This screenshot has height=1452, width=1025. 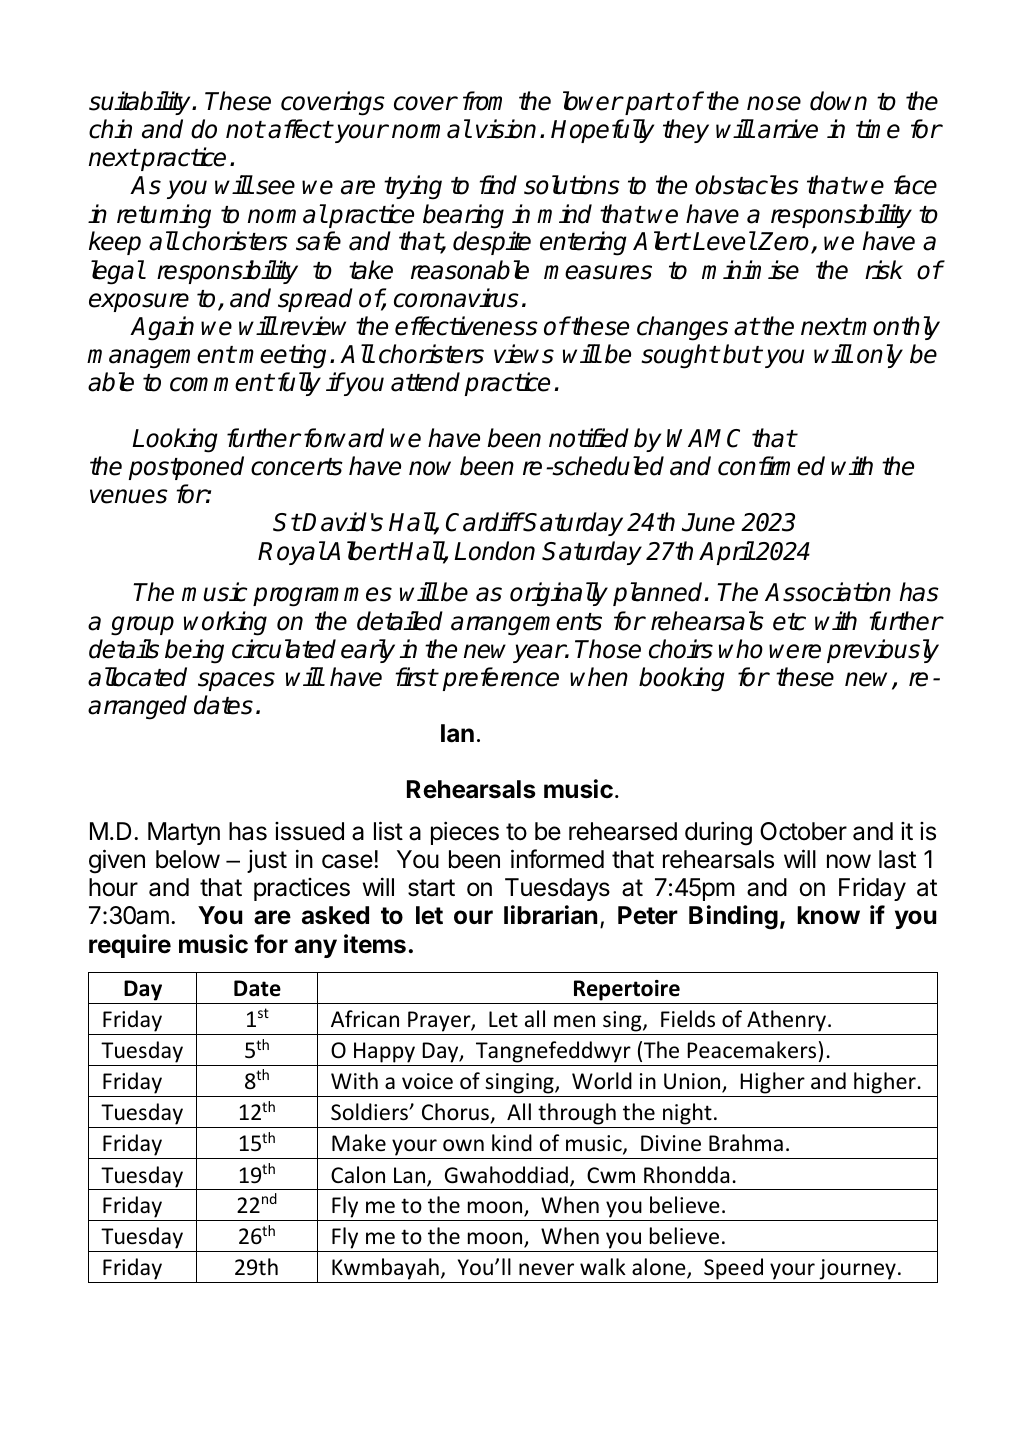 What do you see at coordinates (370, 1112) in the screenshot?
I see `Soldiers` at bounding box center [370, 1112].
